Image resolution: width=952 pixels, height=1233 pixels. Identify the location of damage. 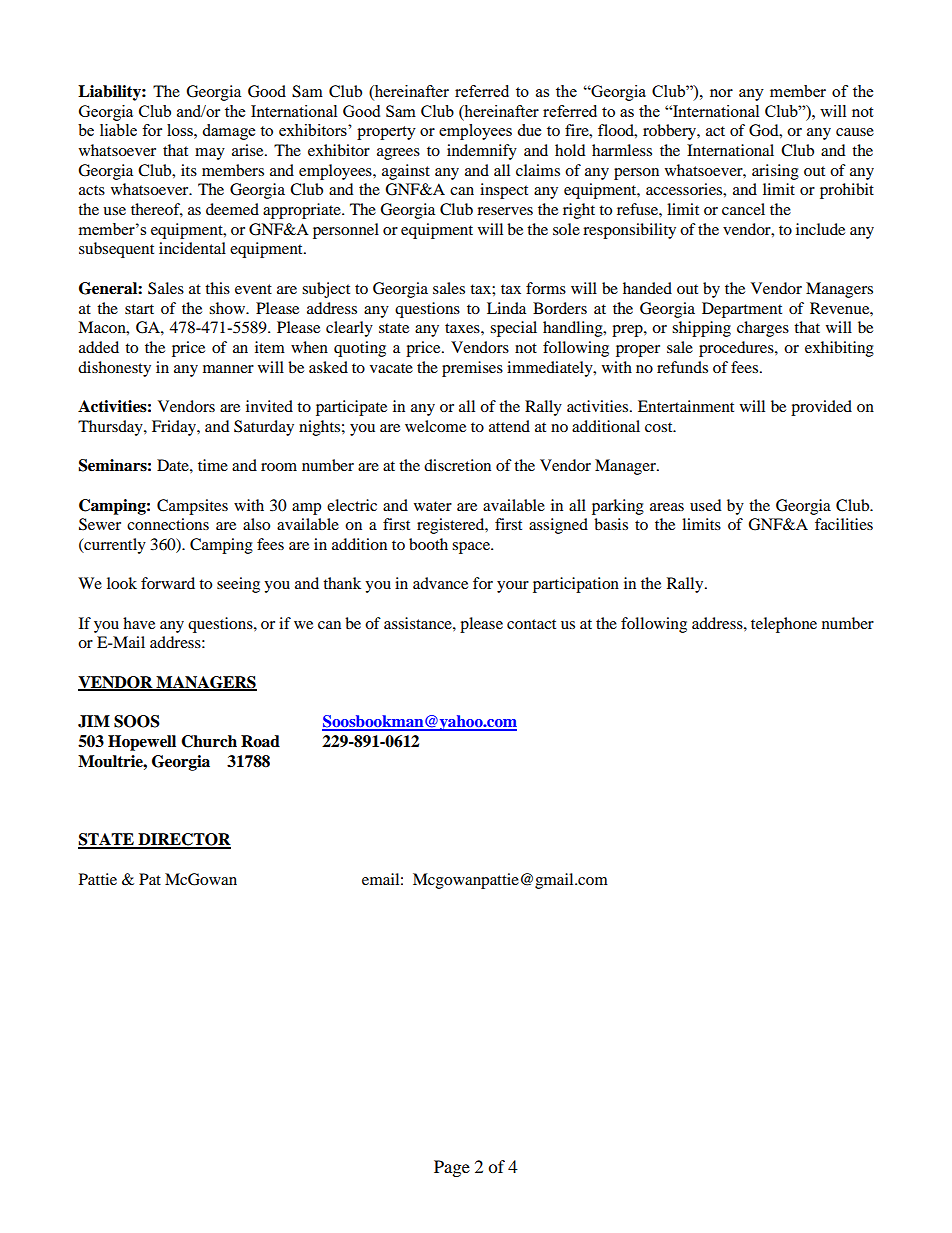
(228, 132).
